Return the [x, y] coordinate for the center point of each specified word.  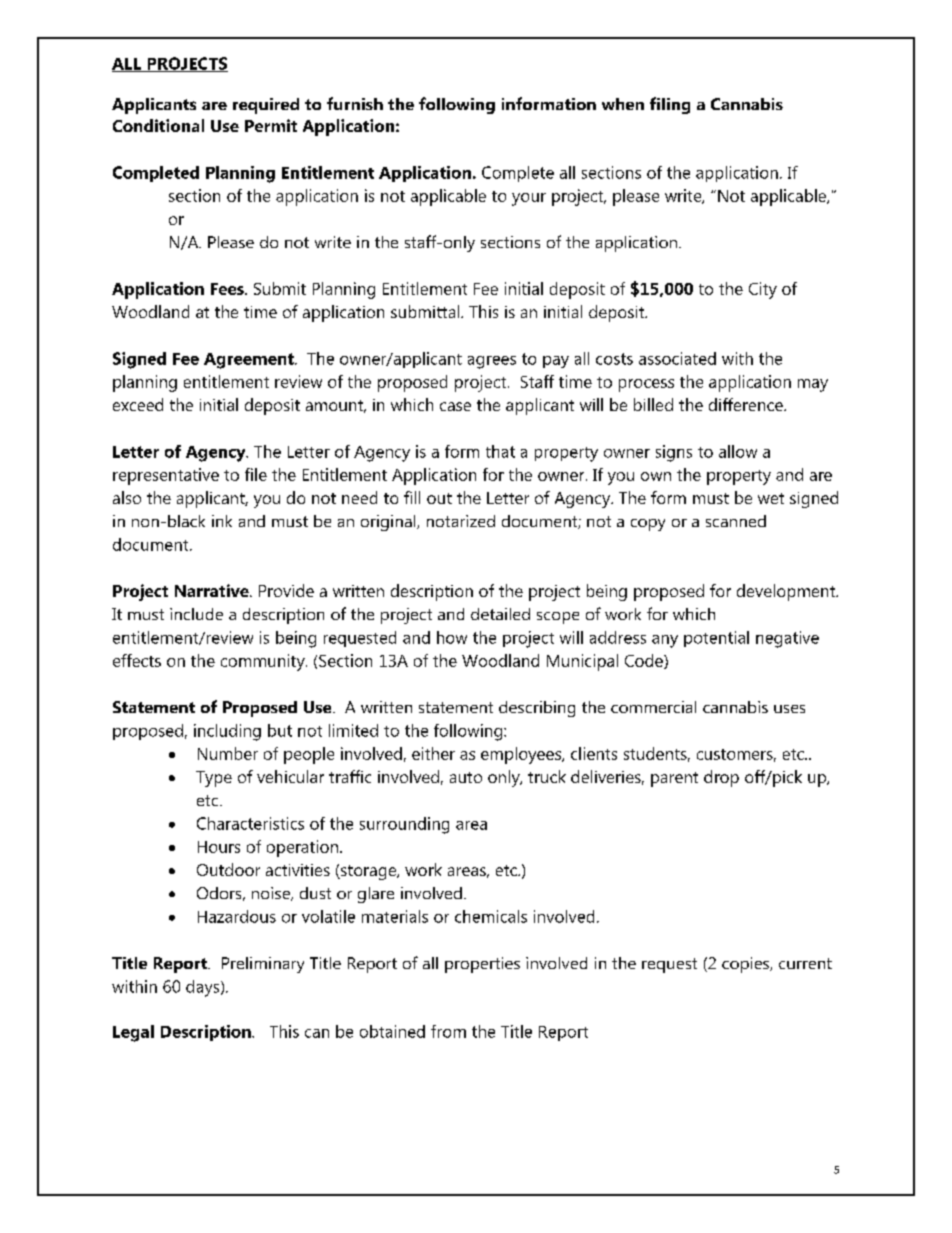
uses [789, 709]
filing [670, 105]
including [227, 732]
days [204, 988]
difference [747, 404]
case [455, 406]
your [529, 199]
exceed [138, 404]
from [448, 1031]
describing [537, 709]
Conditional [158, 125]
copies [747, 965]
